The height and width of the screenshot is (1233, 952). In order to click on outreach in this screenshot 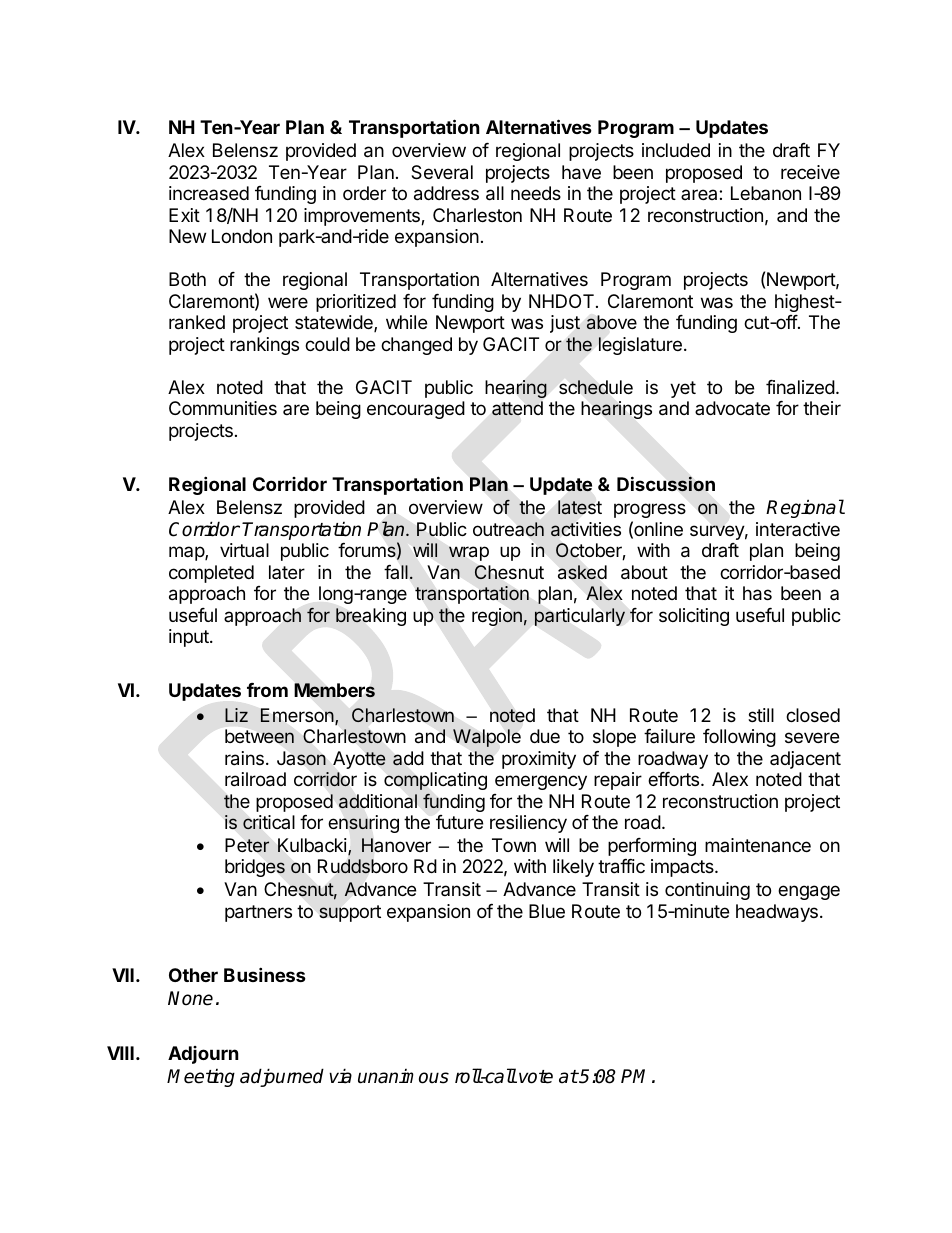, I will do `click(508, 529)`.
